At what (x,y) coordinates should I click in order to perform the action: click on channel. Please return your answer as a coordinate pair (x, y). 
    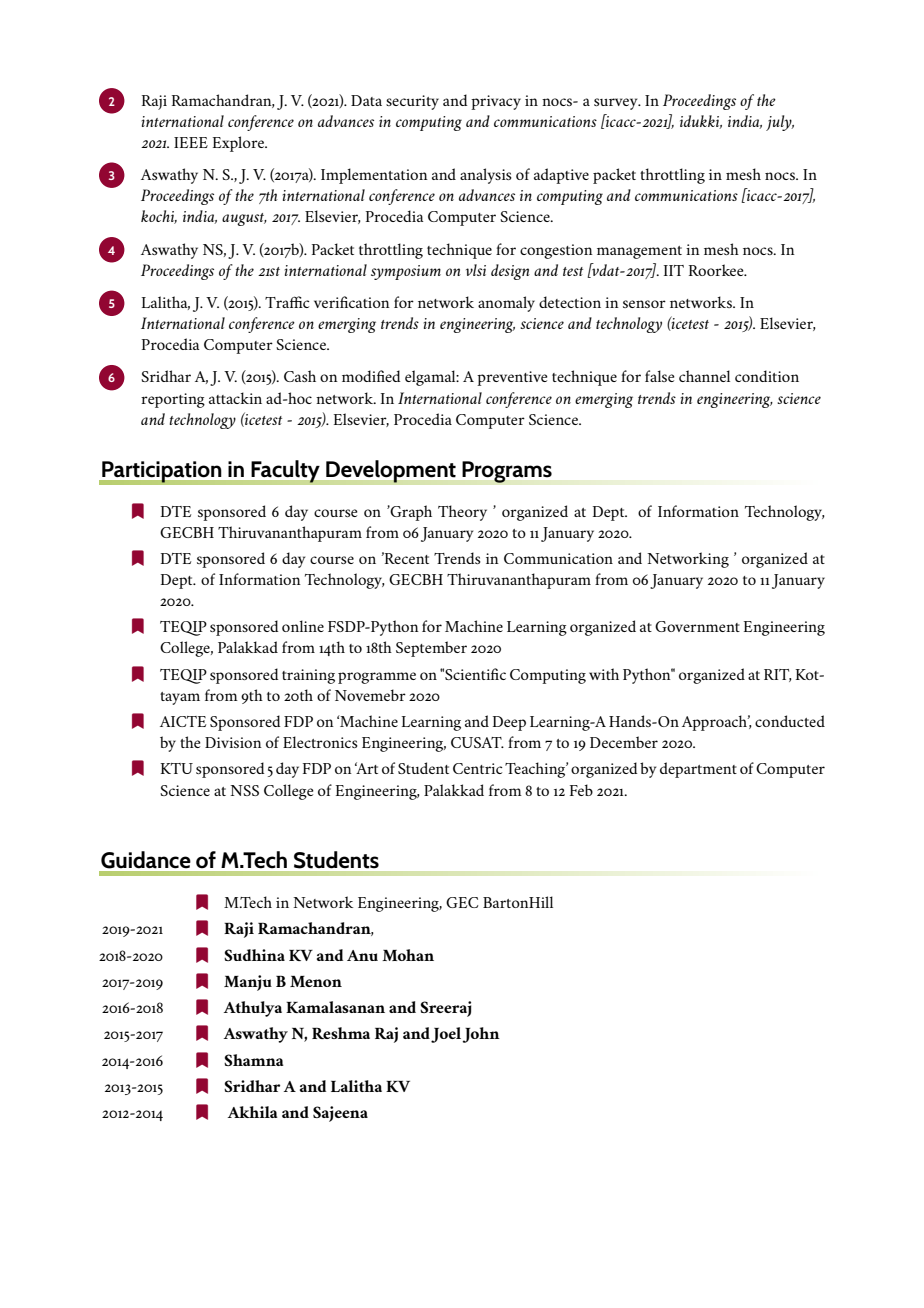
    Looking at the image, I should click on (704, 376).
